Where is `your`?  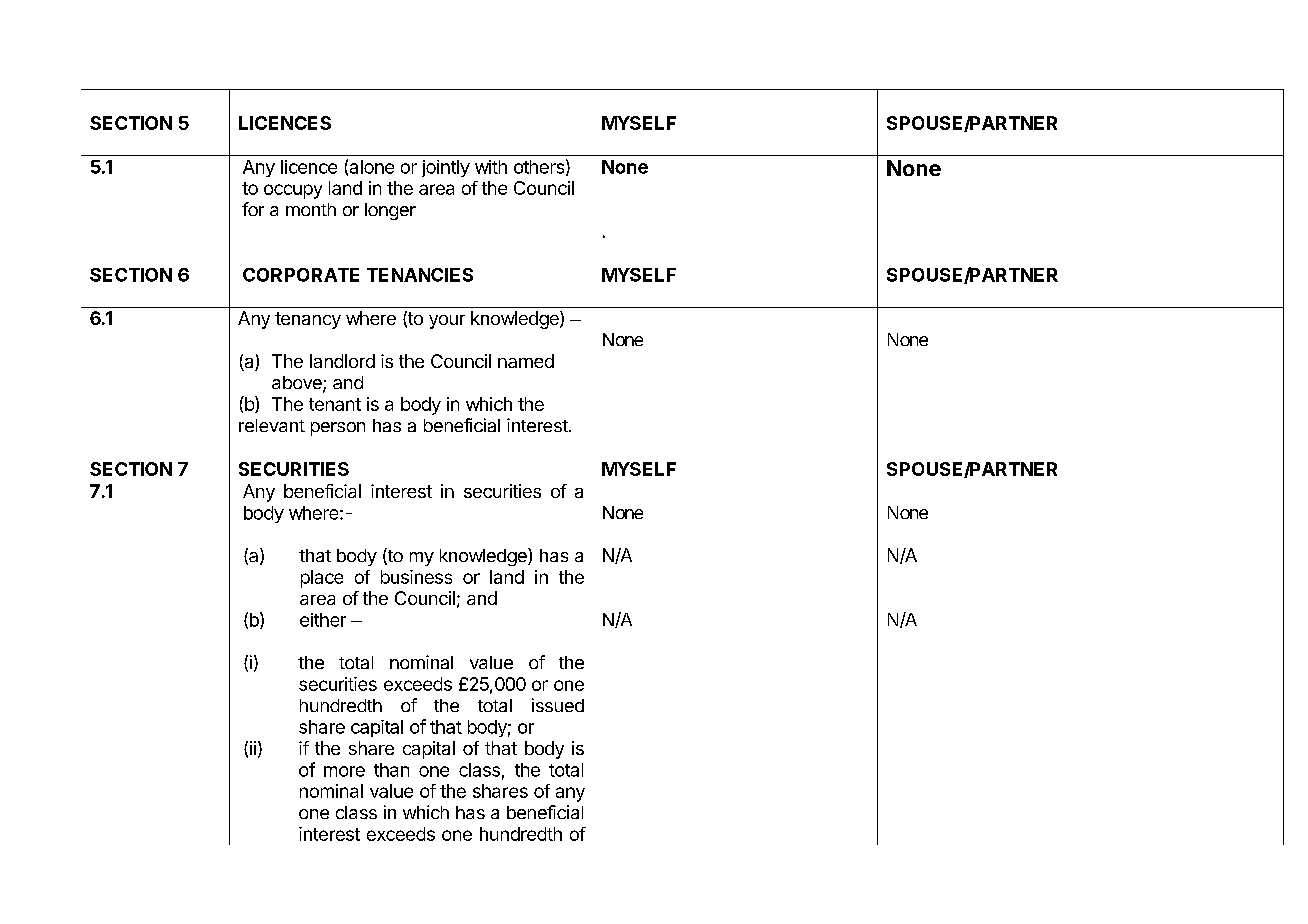
your is located at coordinates (447, 322).
